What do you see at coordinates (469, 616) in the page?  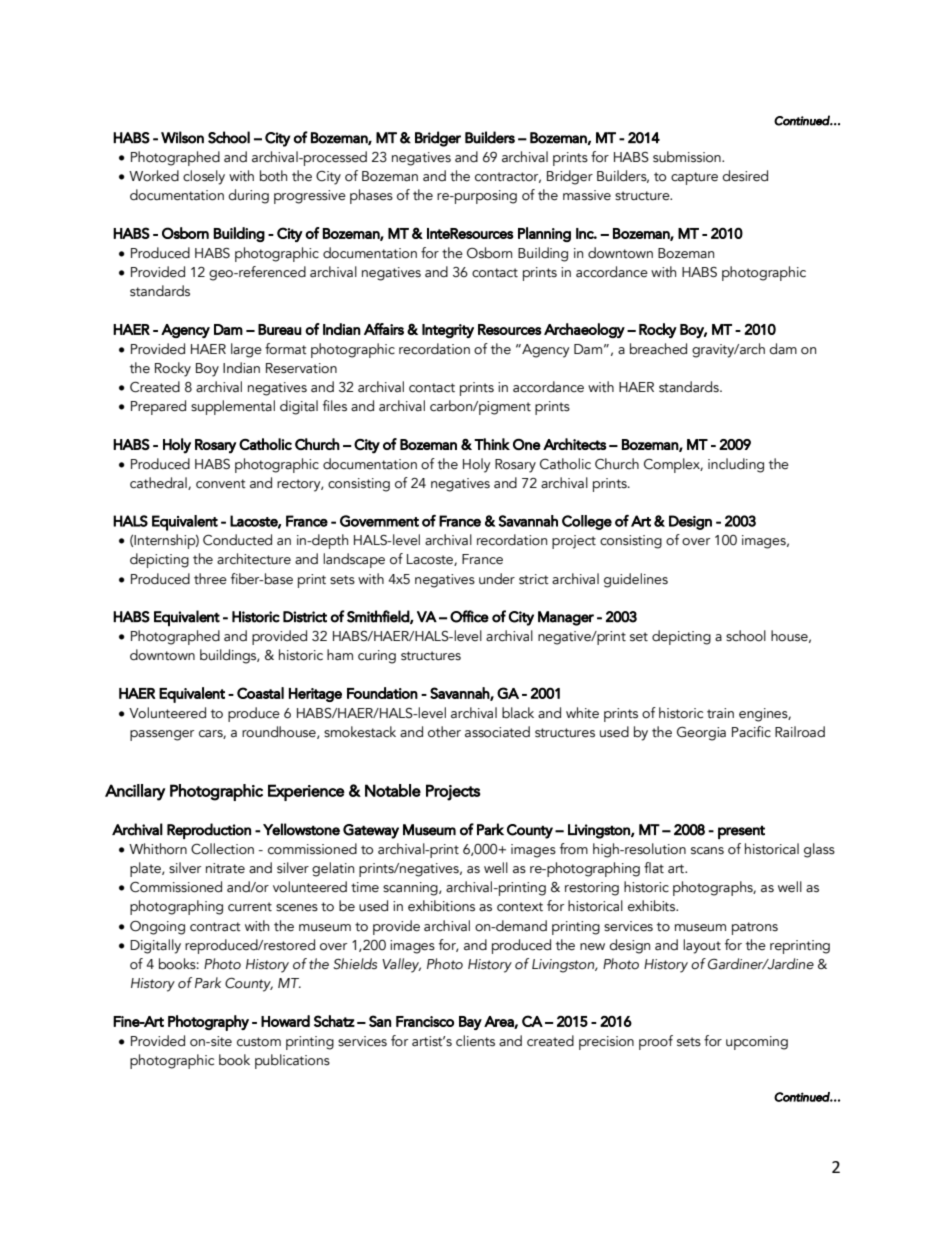 I see `Office` at bounding box center [469, 616].
